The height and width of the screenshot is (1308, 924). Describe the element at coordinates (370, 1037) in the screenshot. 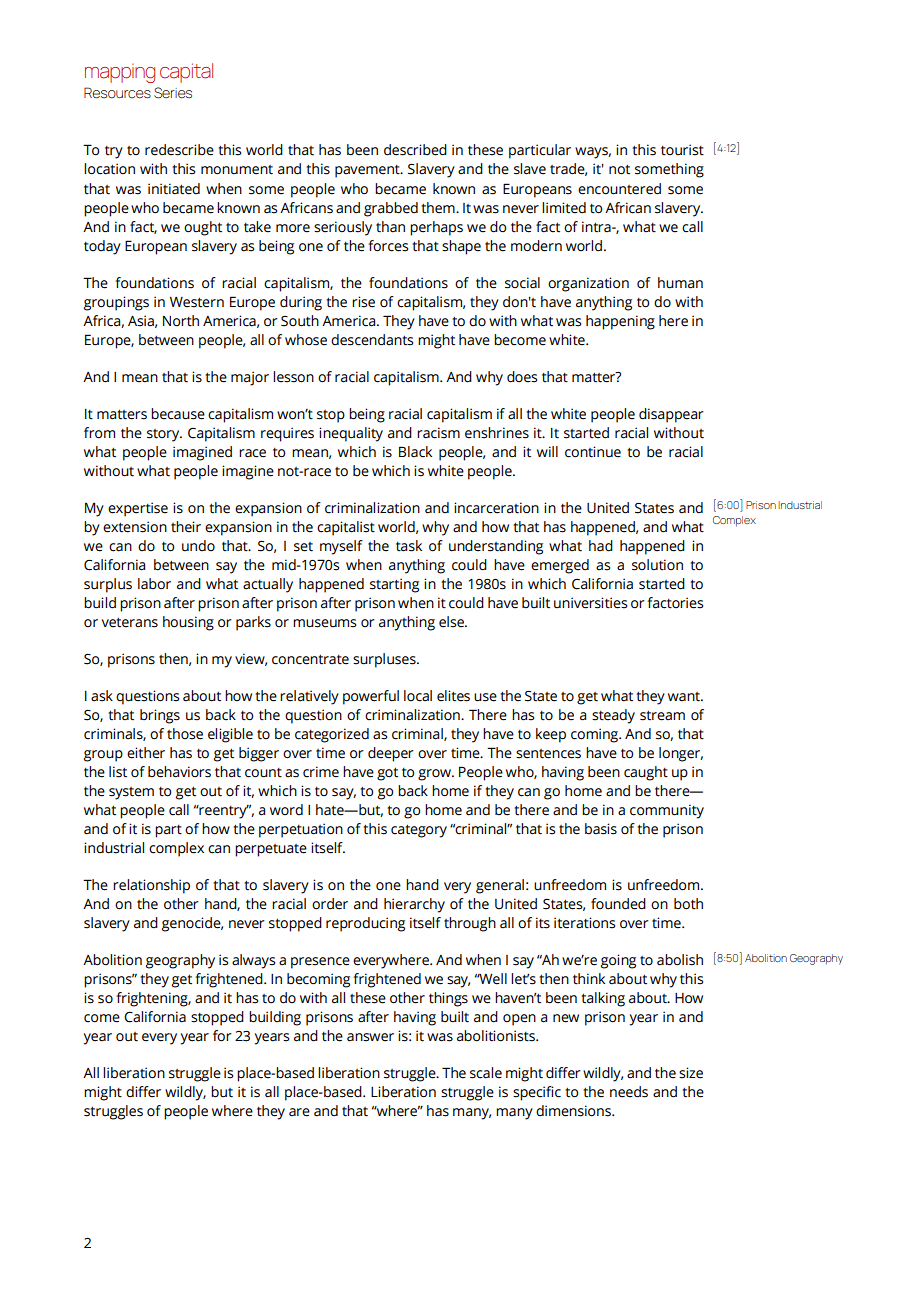

I see `answer` at that location.
